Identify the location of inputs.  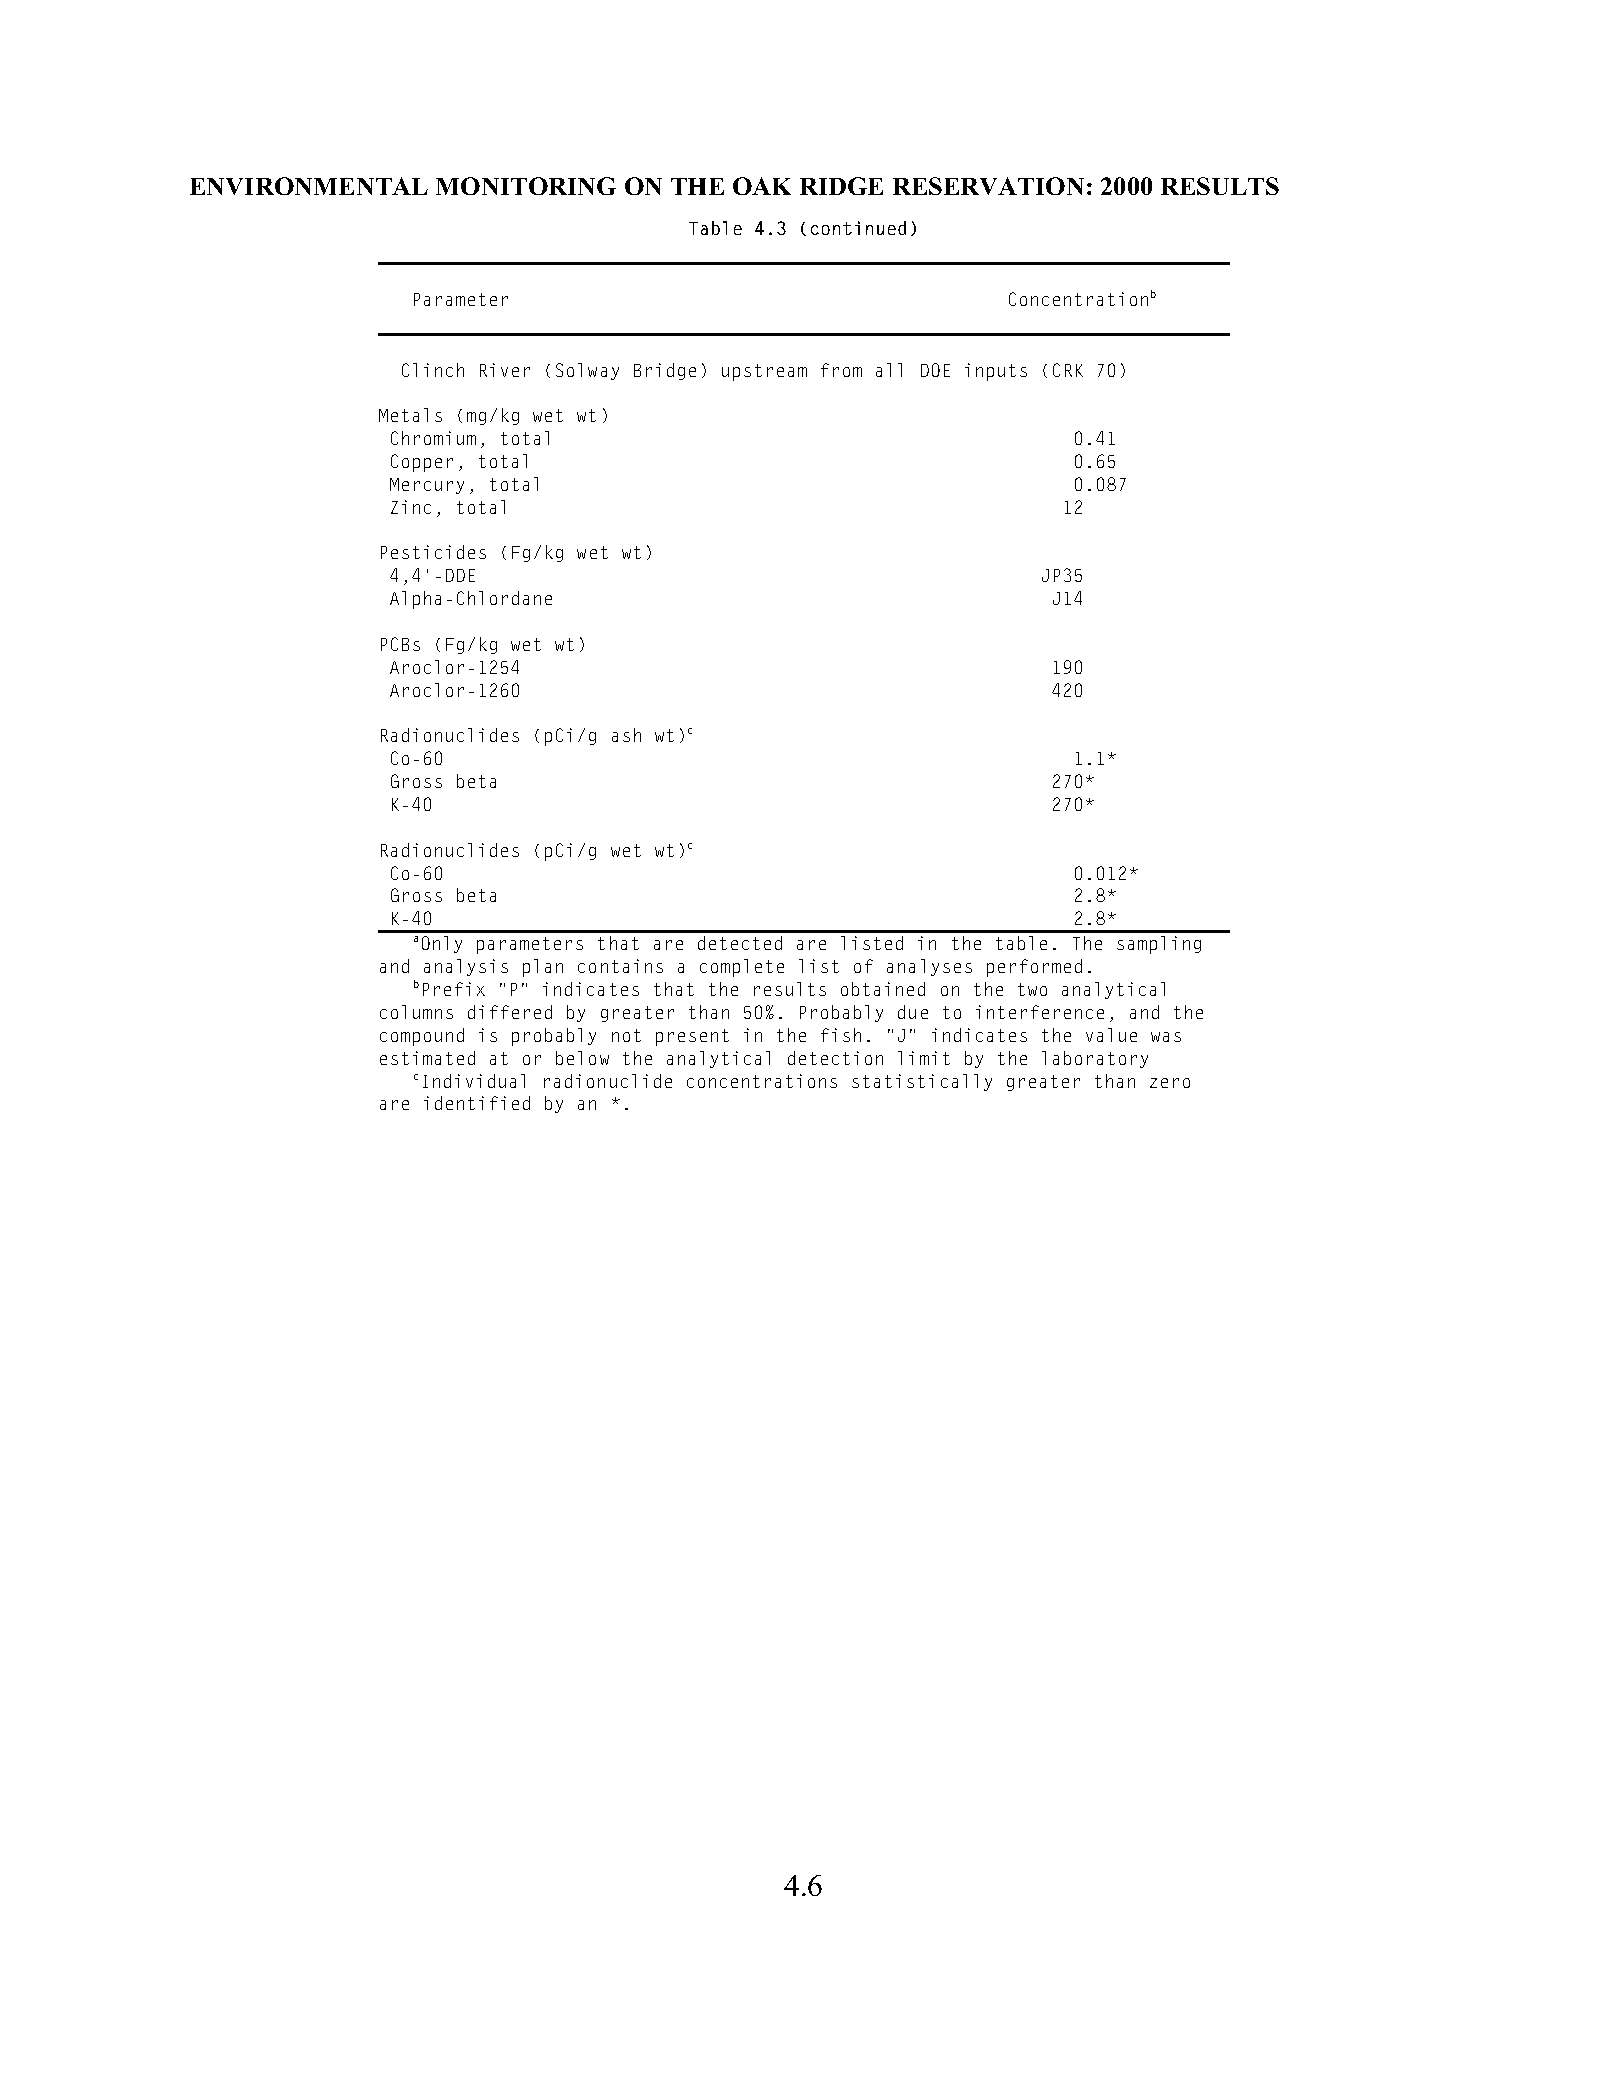
(996, 372).
